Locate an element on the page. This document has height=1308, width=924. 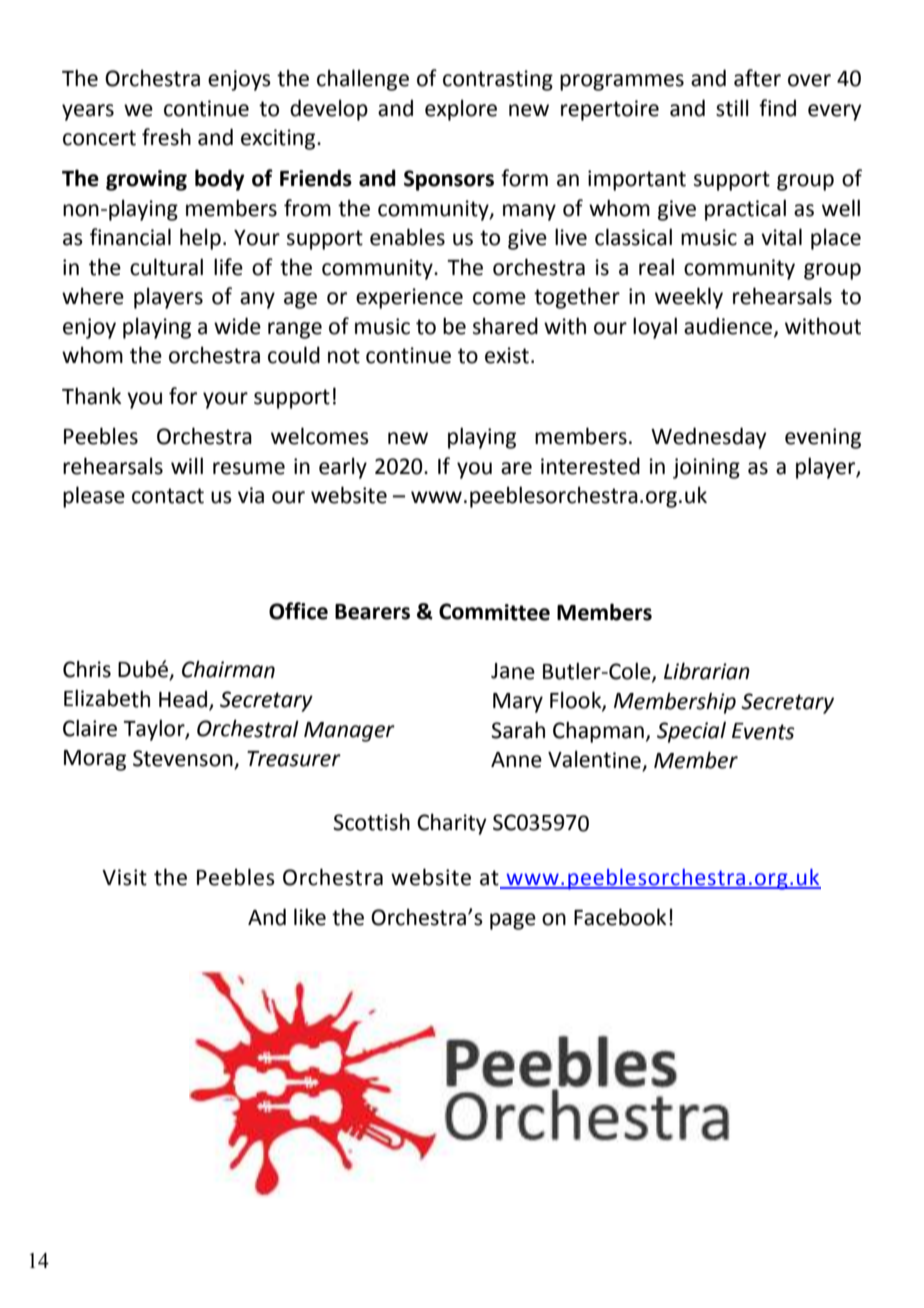
Events is located at coordinates (763, 731).
